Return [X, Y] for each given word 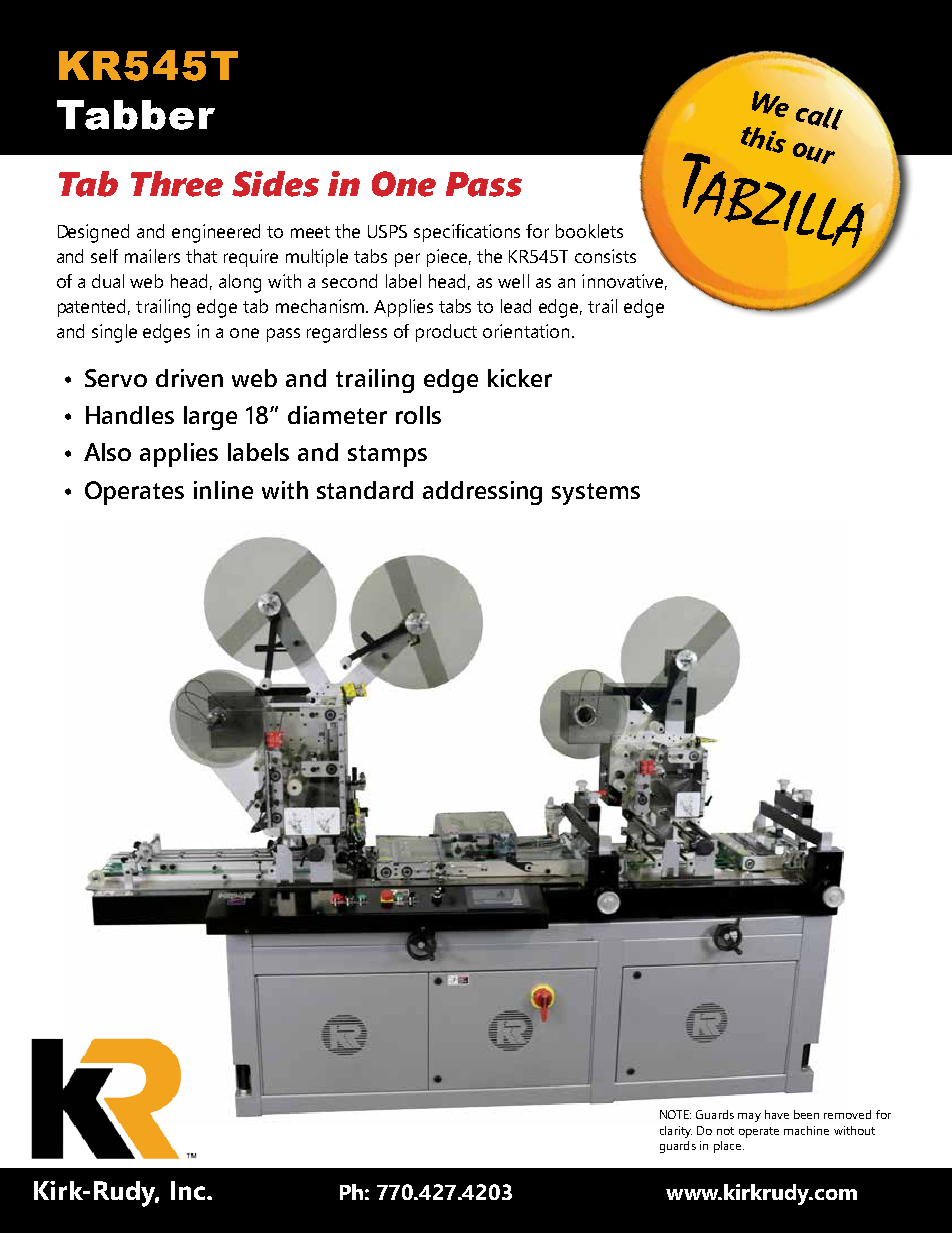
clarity [676, 1132]
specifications [467, 233]
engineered [216, 233]
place [729, 1147]
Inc [188, 1190]
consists [605, 256]
